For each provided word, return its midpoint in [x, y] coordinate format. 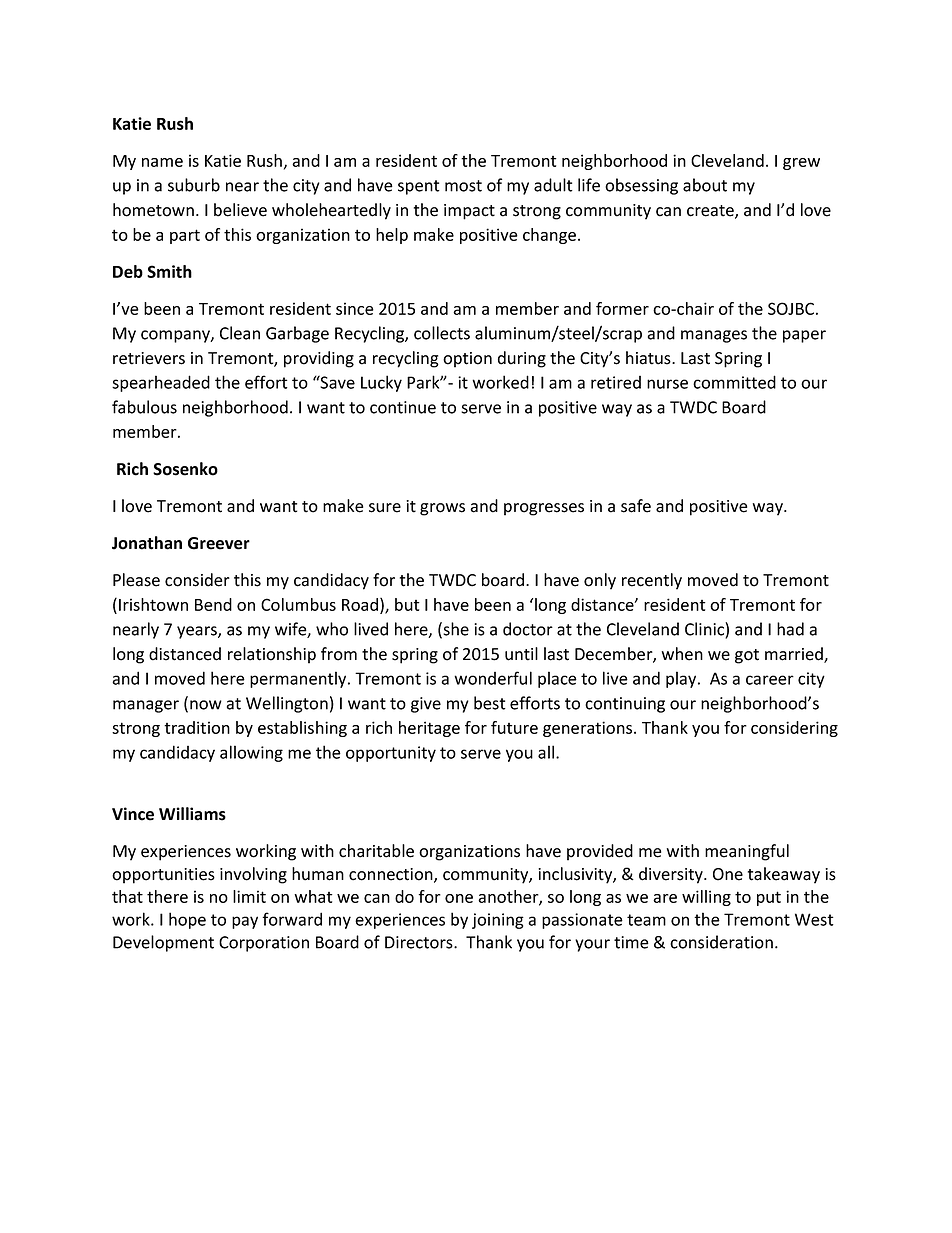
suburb [194, 185]
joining [498, 921]
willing [706, 898]
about [705, 185]
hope [187, 920]
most [463, 186]
